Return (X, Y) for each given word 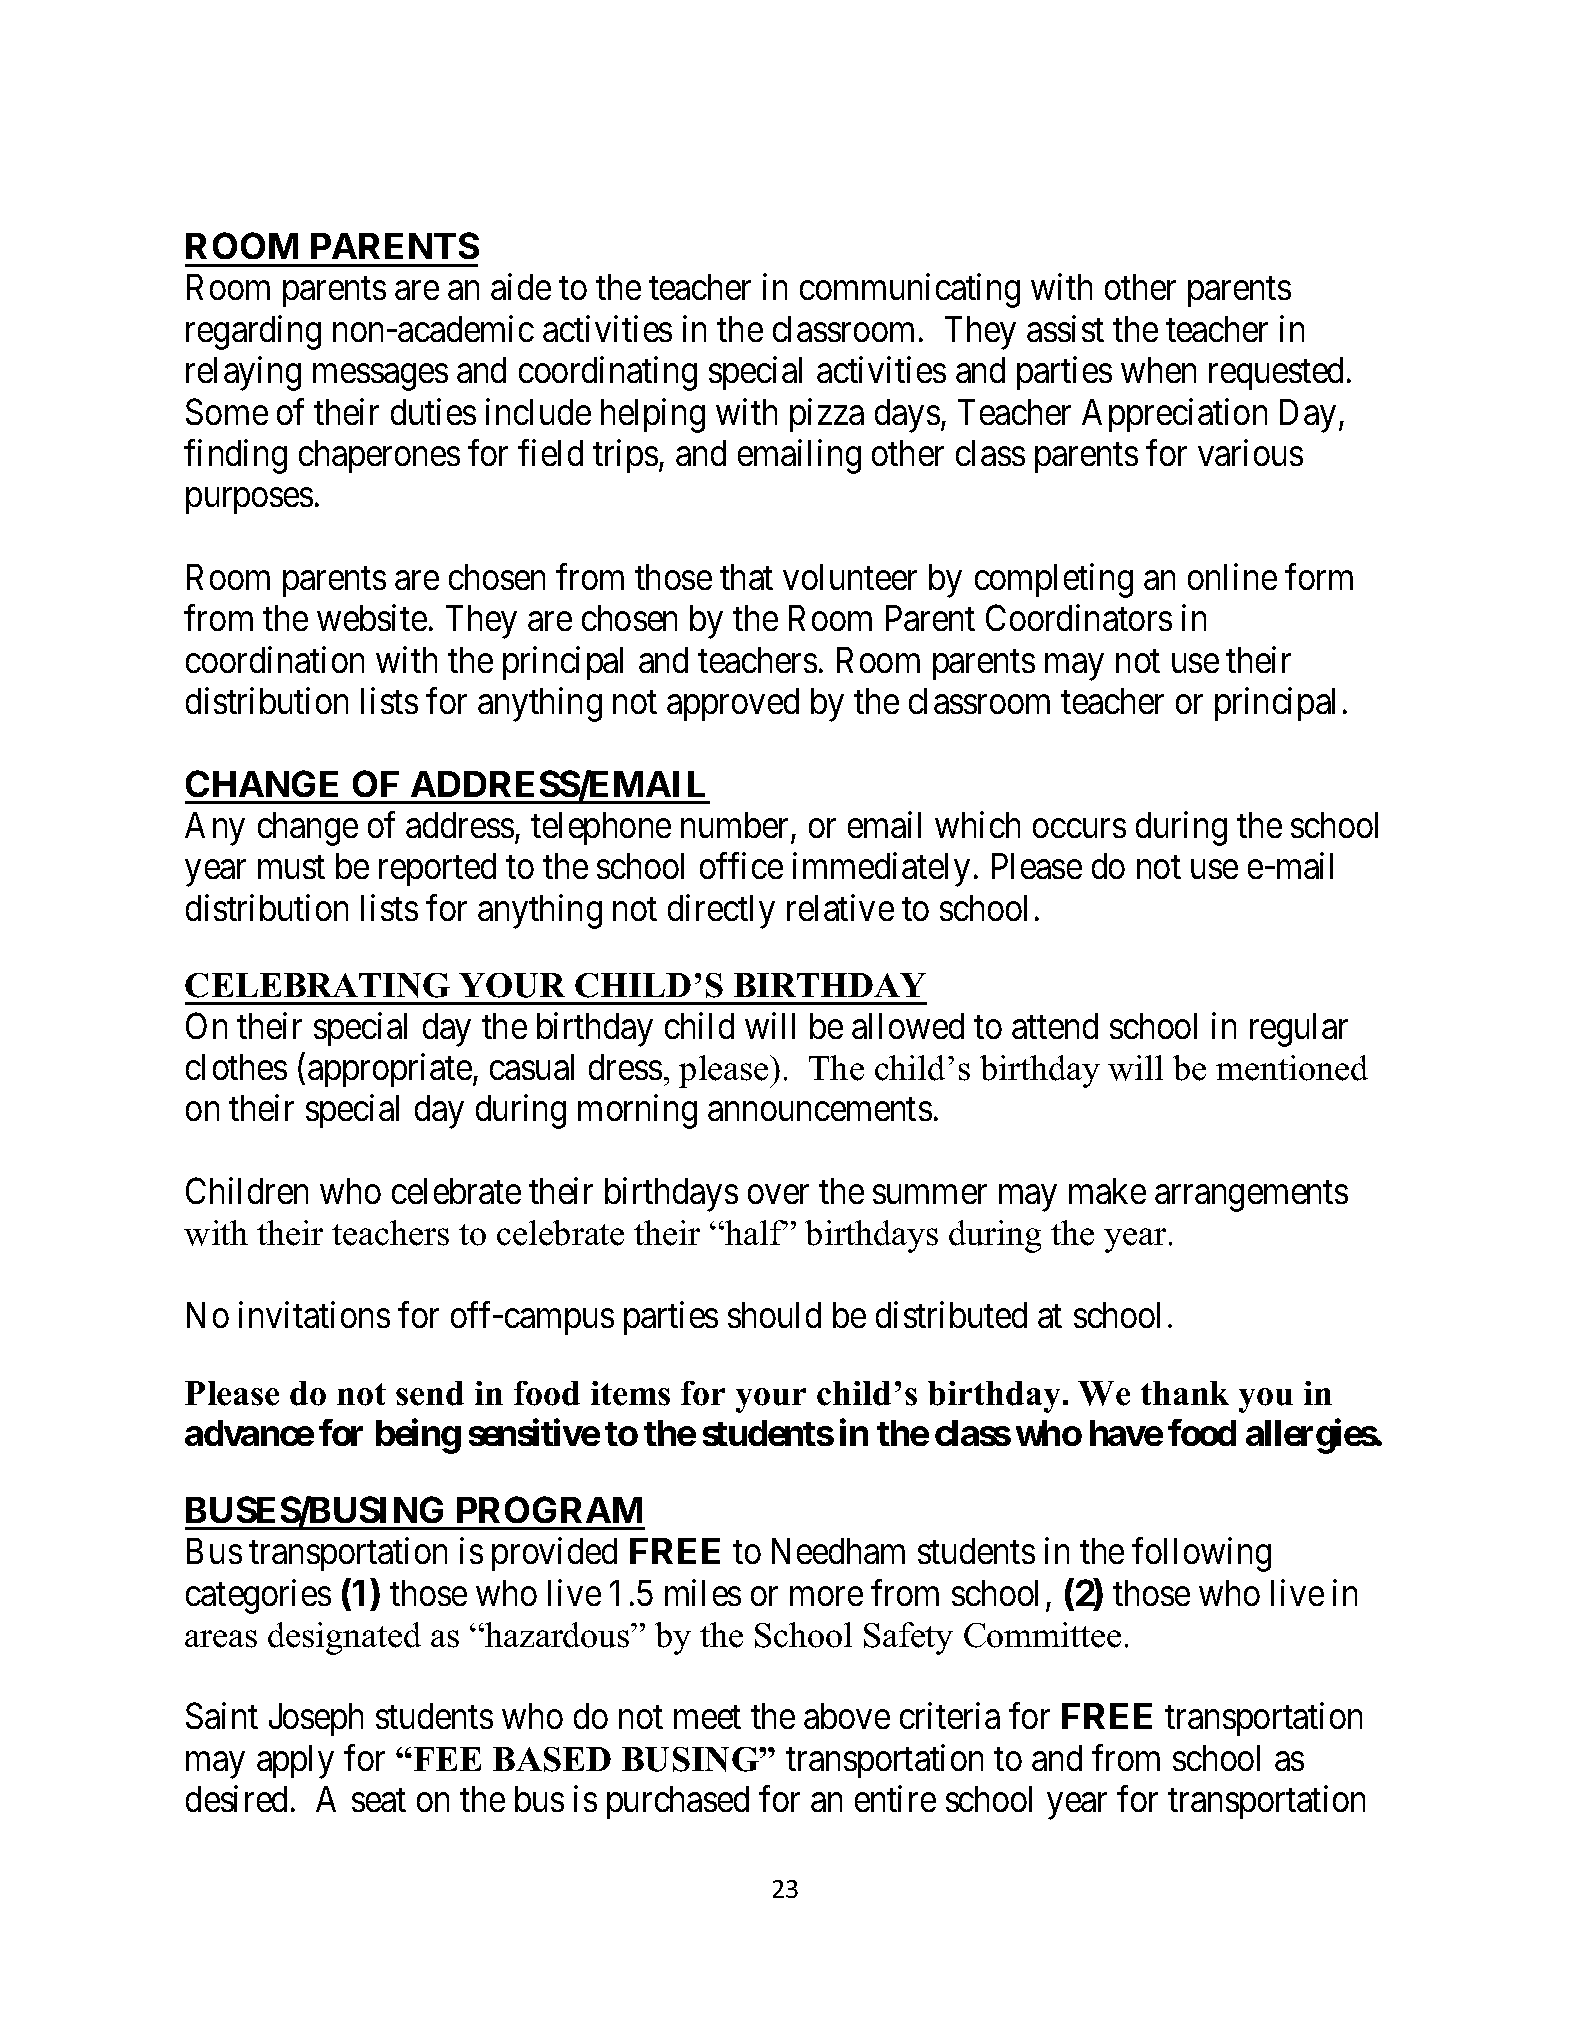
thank (1185, 1393)
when (1158, 370)
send (430, 1393)
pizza (827, 415)
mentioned (1292, 1068)
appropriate (390, 1070)
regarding (253, 332)
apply (295, 1762)
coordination (275, 659)
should (774, 1315)
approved (733, 704)
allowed (908, 1026)
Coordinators (1079, 618)
